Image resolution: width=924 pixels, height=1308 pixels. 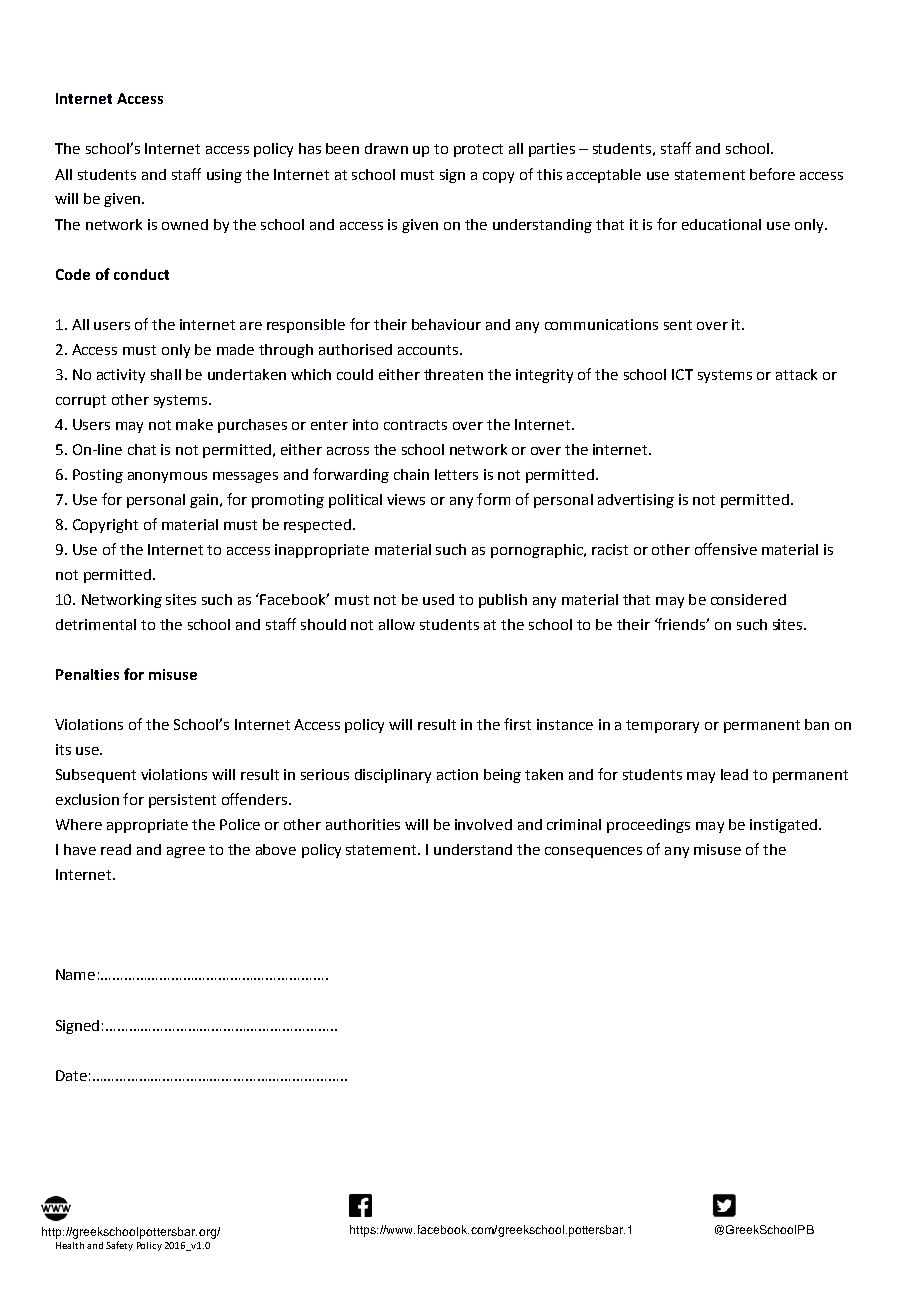 What do you see at coordinates (662, 726) in the document?
I see `temporary` at bounding box center [662, 726].
